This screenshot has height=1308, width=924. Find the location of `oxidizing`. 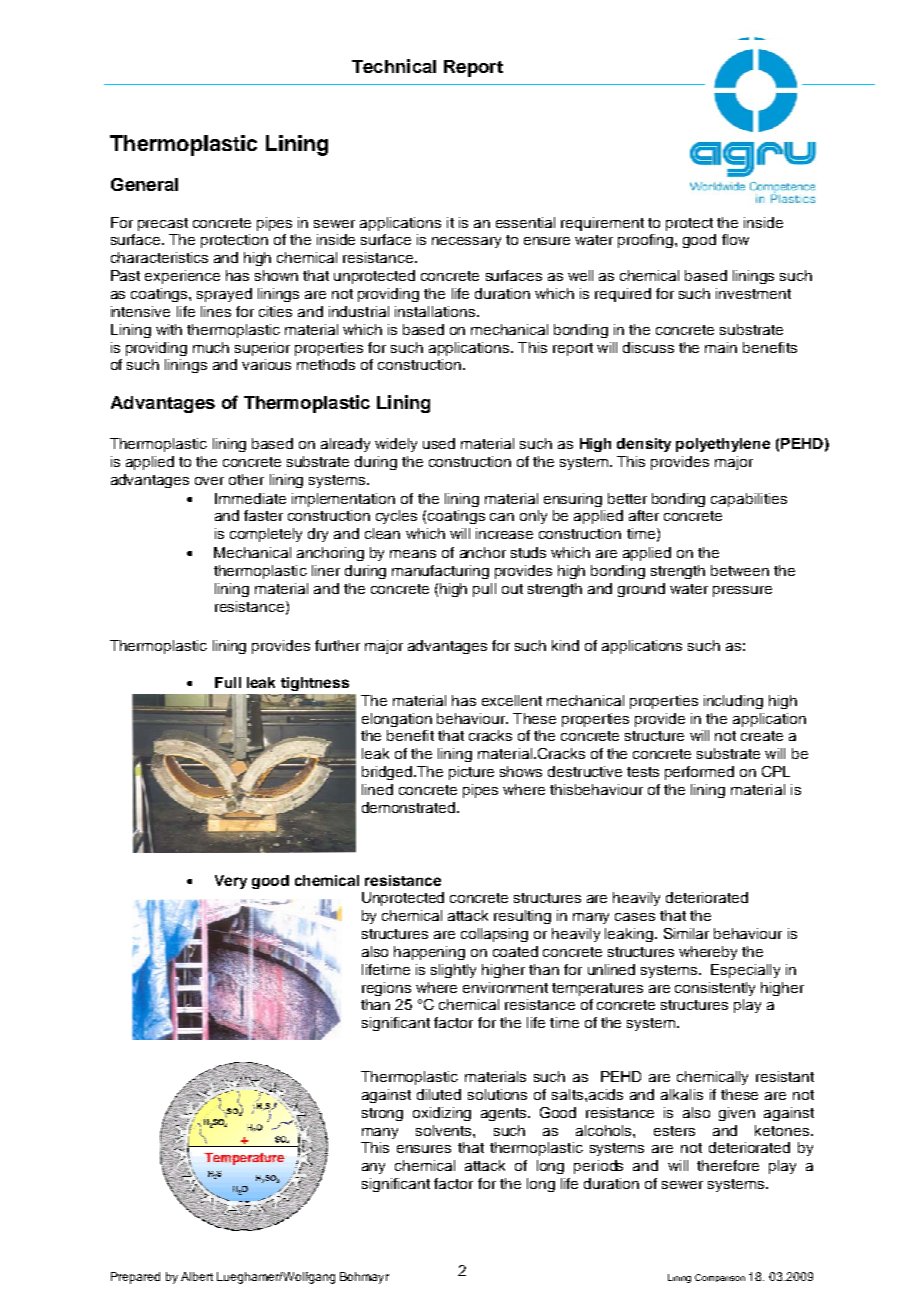

oxidizing is located at coordinates (442, 1114).
